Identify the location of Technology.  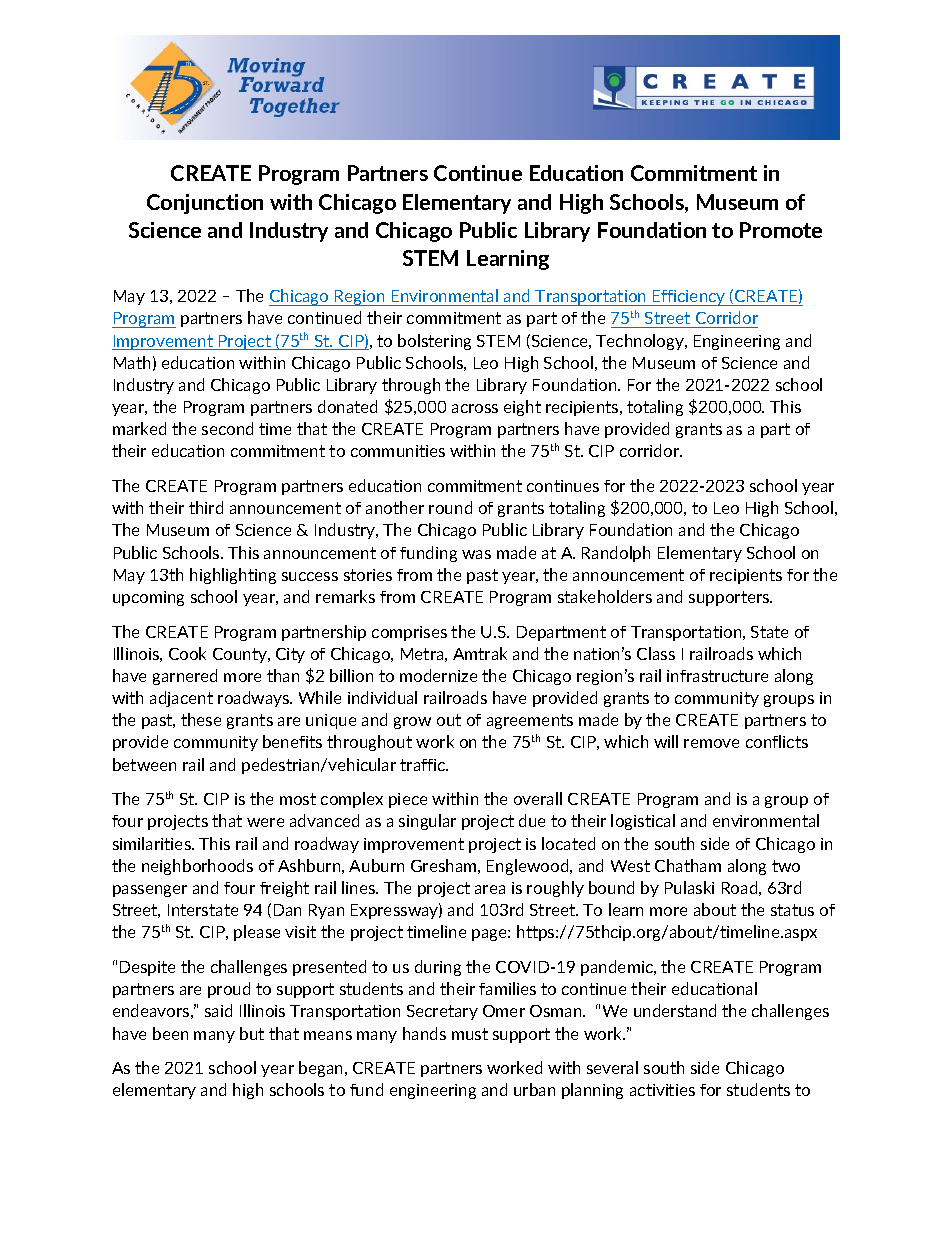
(641, 342).
